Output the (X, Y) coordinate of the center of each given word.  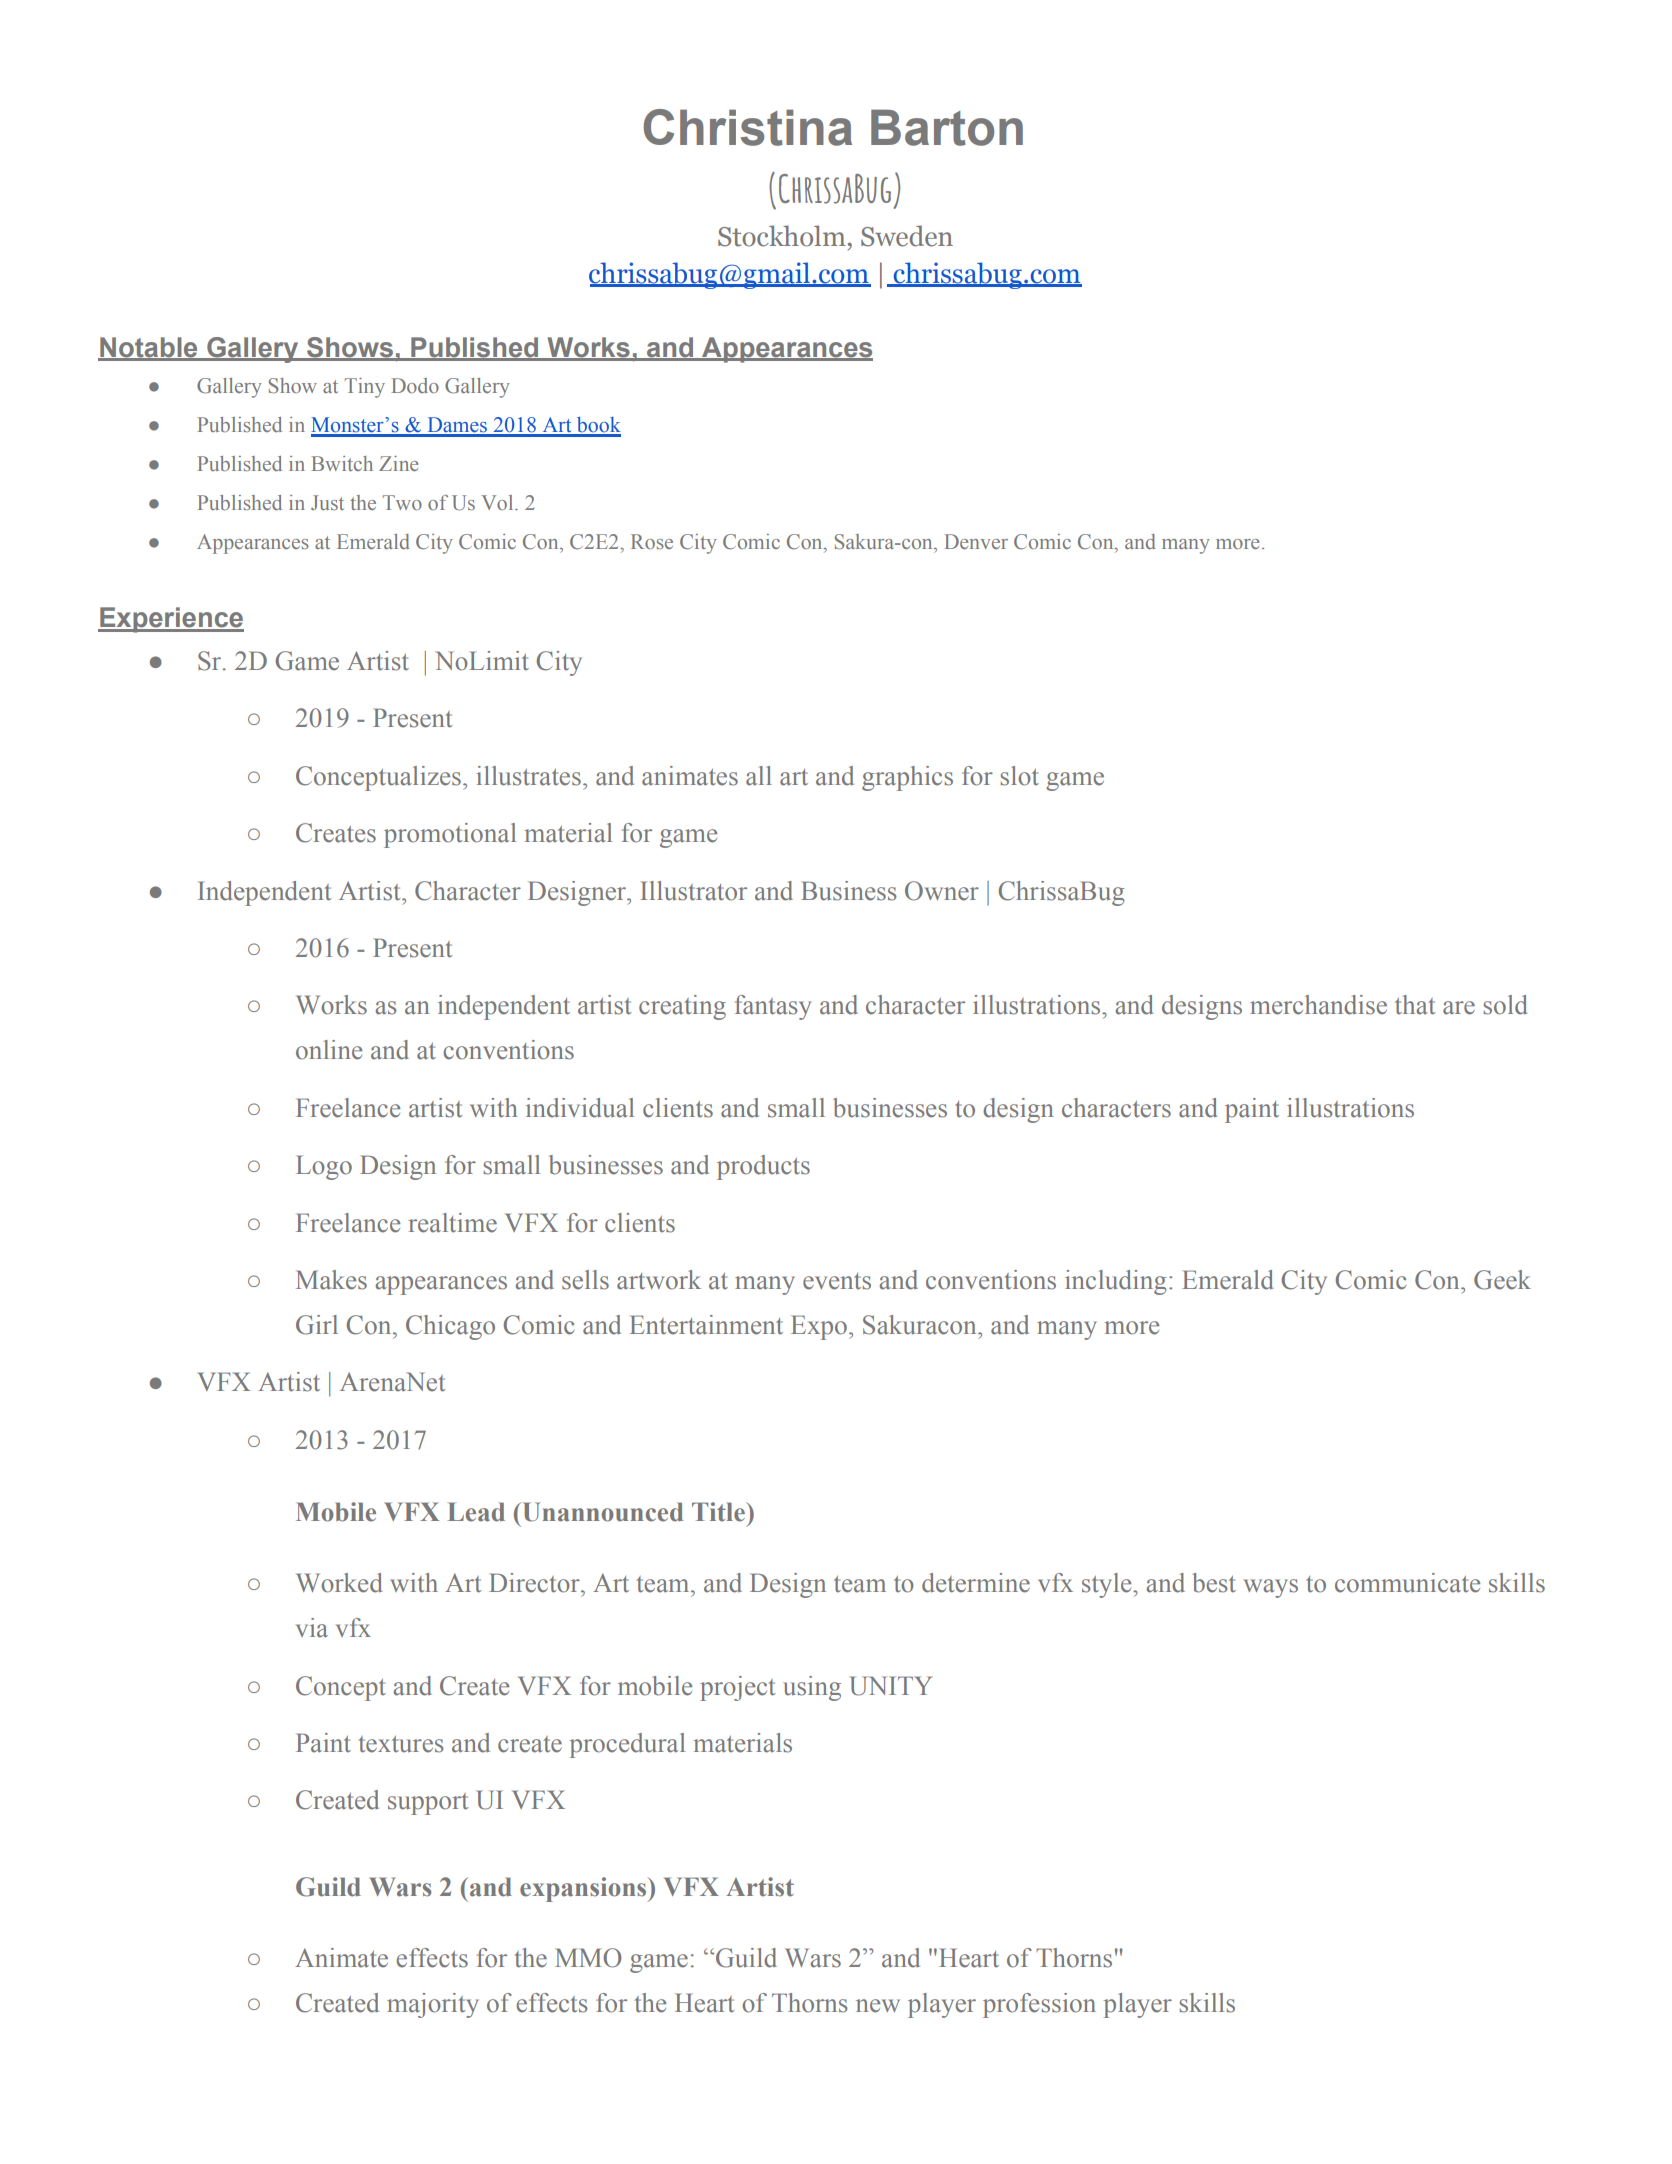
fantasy (773, 1007)
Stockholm (782, 236)
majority (433, 2005)
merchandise (1318, 1005)
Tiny (365, 388)
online (329, 1050)
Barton (947, 127)
